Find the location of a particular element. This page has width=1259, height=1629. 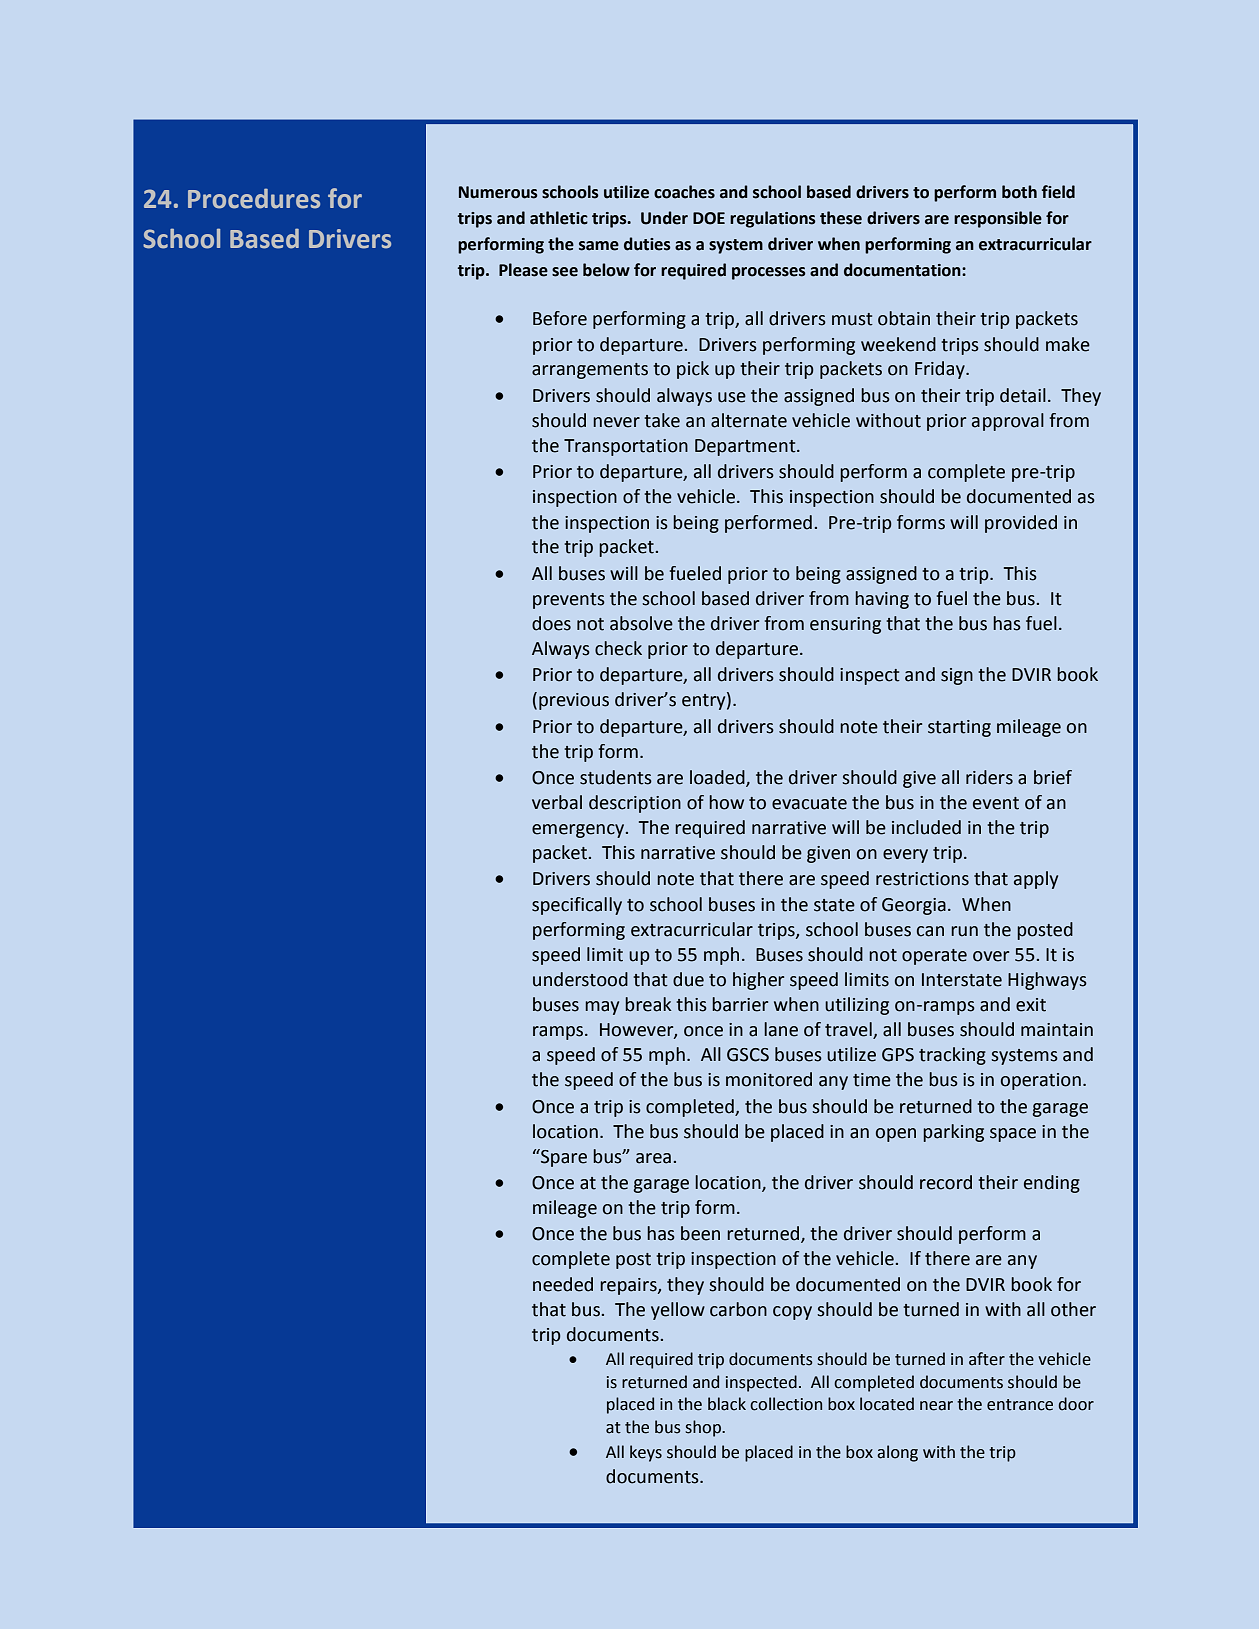

absolve is located at coordinates (641, 623).
